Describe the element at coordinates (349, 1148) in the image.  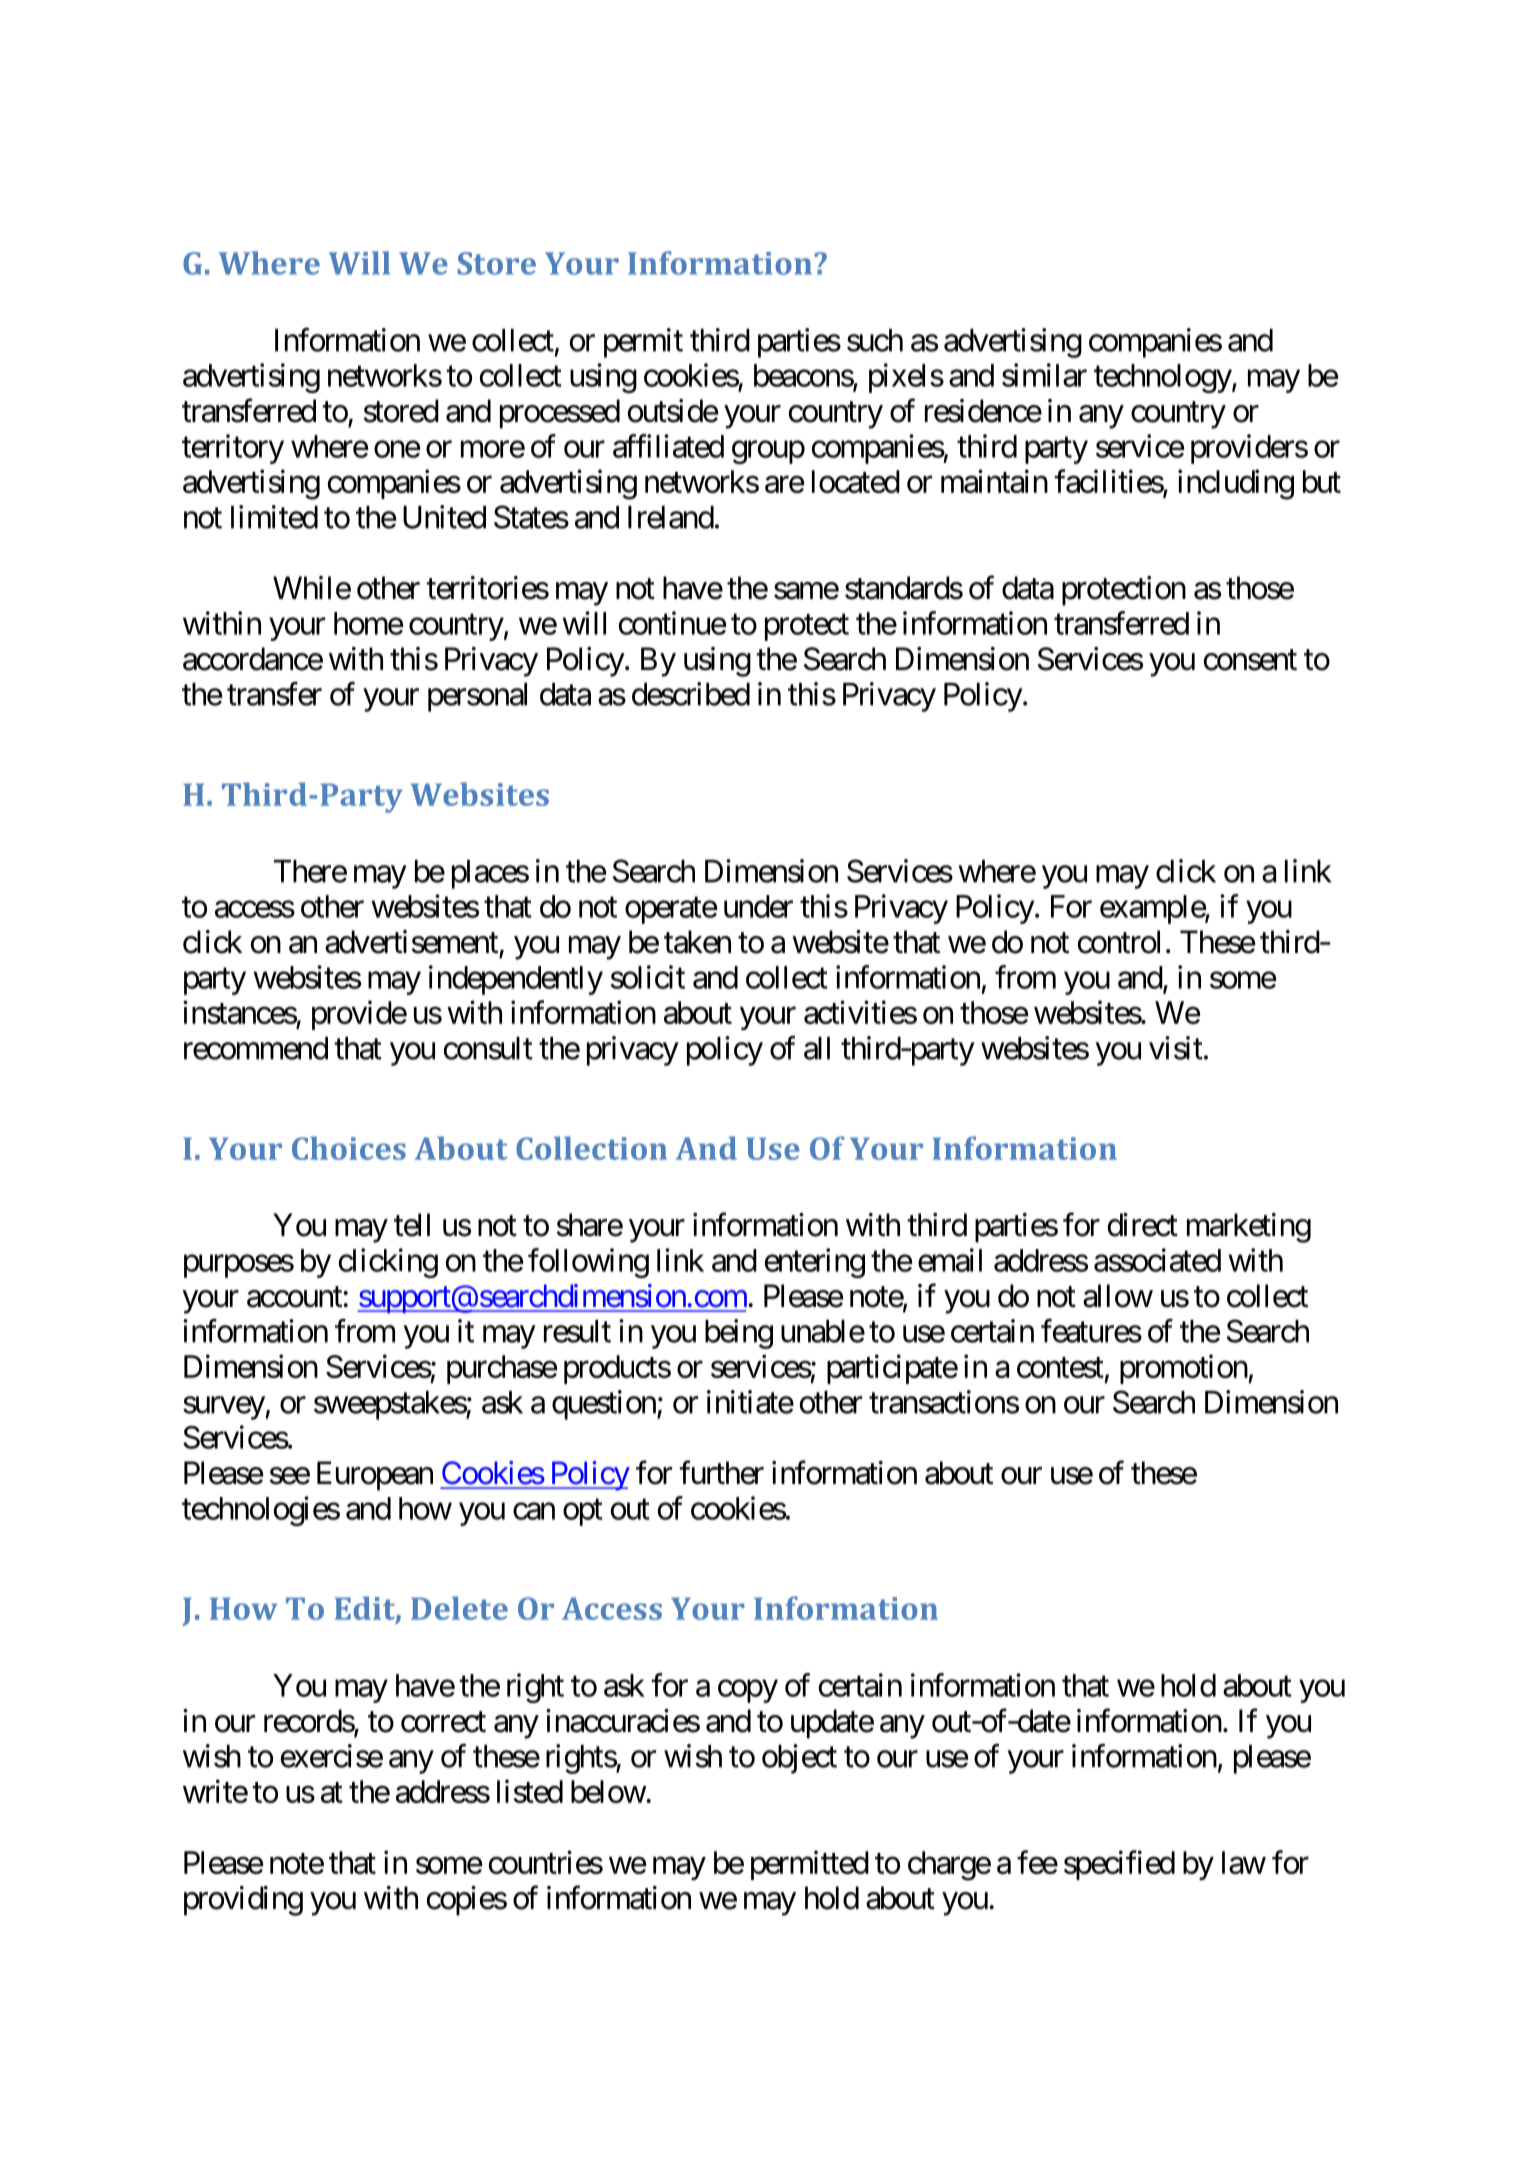
I see `Choices` at that location.
